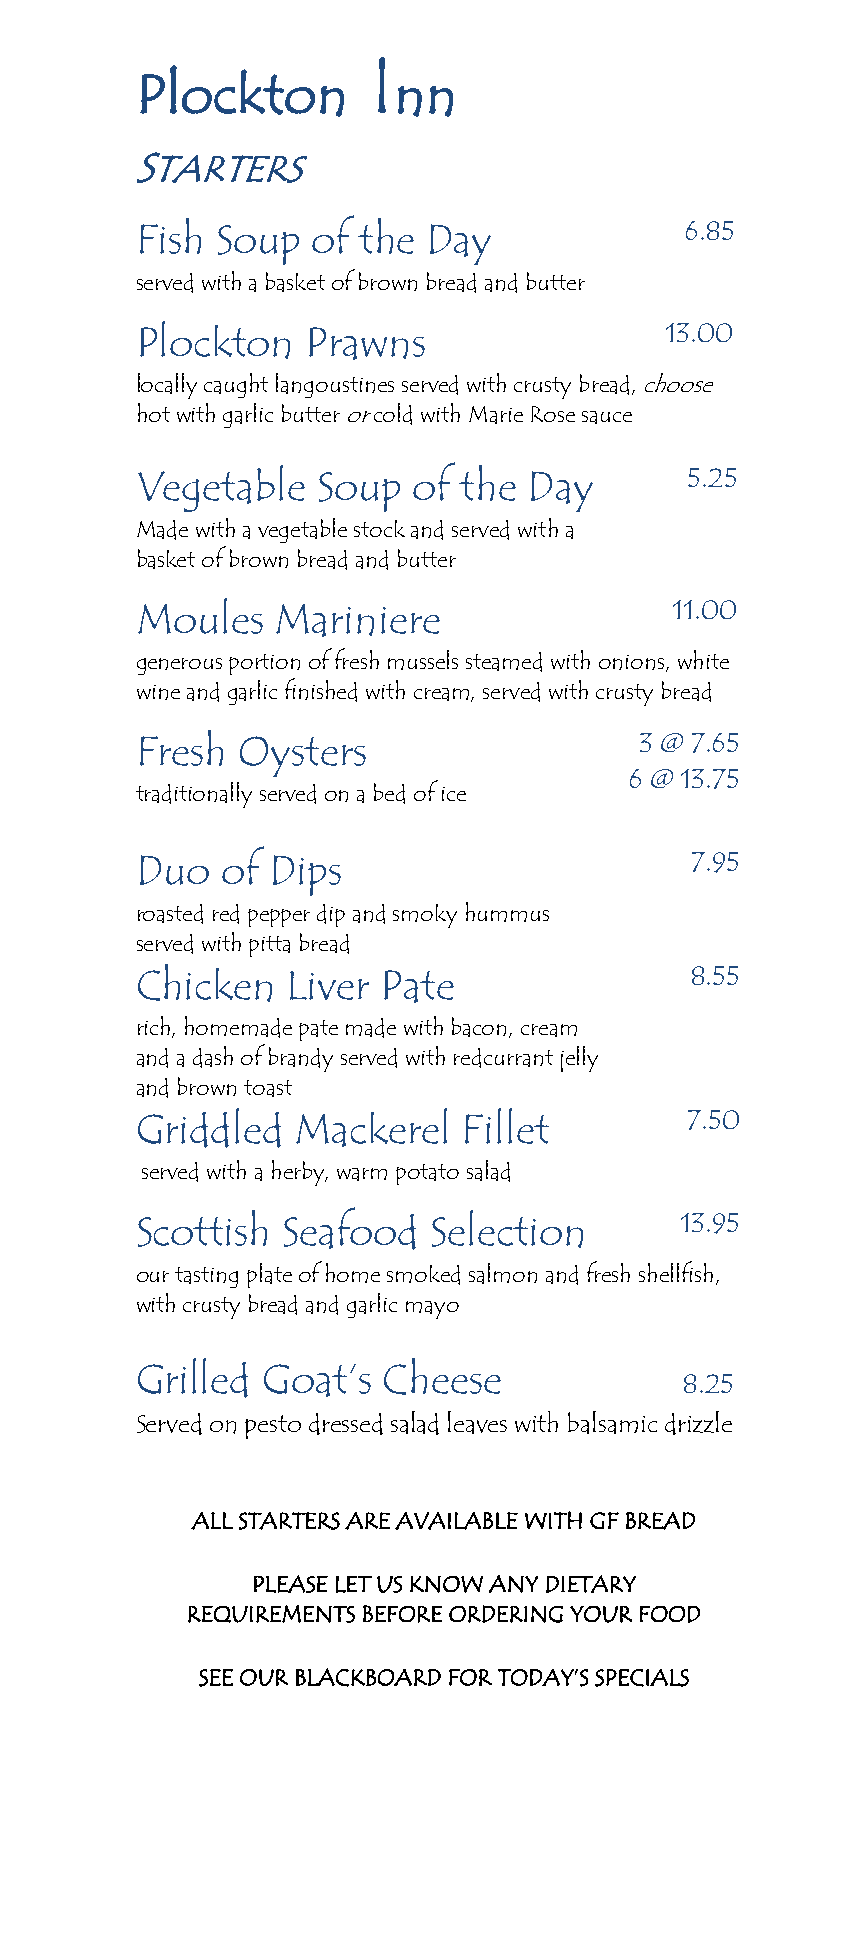  What do you see at coordinates (427, 1174) in the page?
I see `potato` at bounding box center [427, 1174].
